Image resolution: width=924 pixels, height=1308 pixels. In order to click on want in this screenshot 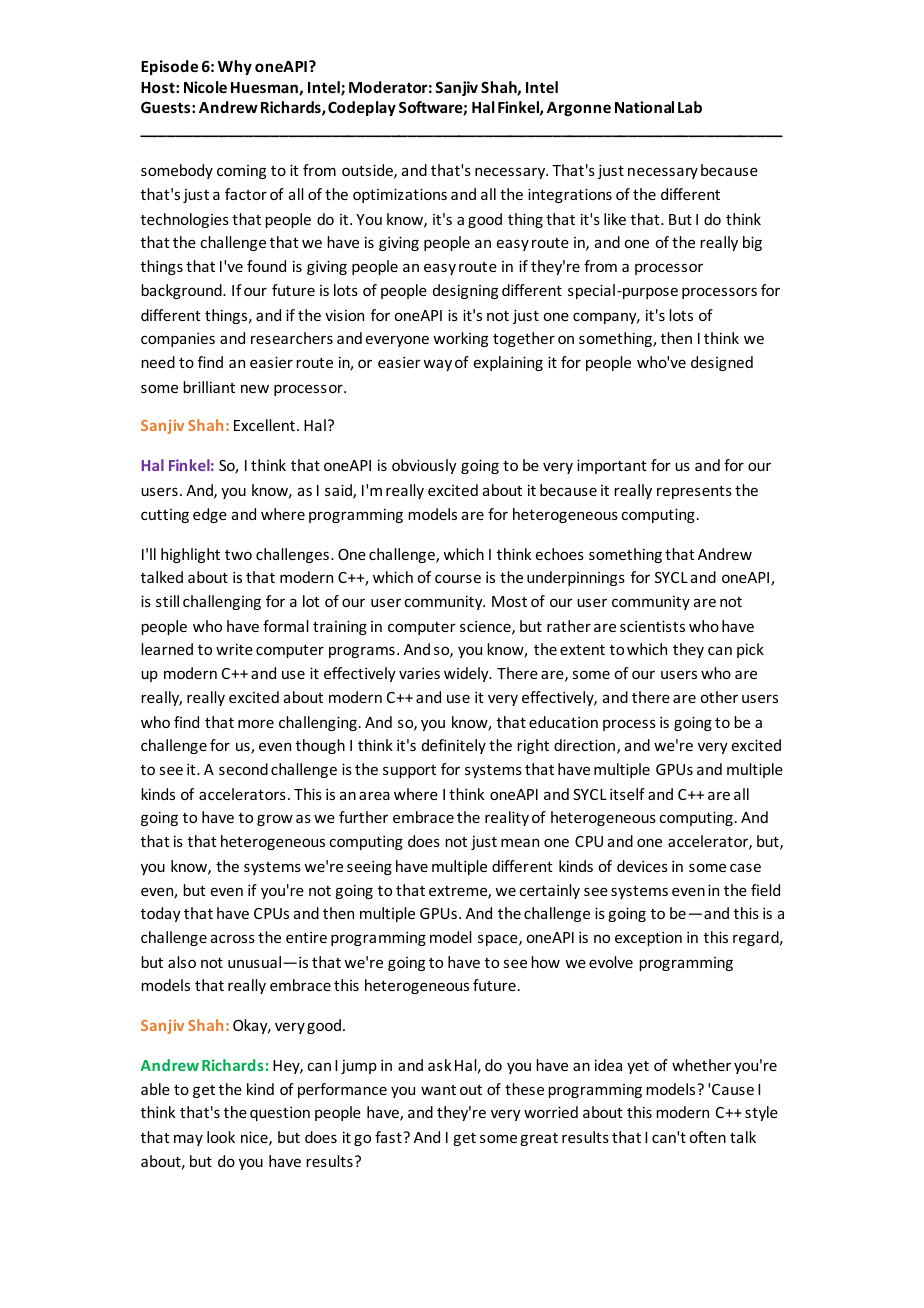, I will do `click(438, 1090)`.
